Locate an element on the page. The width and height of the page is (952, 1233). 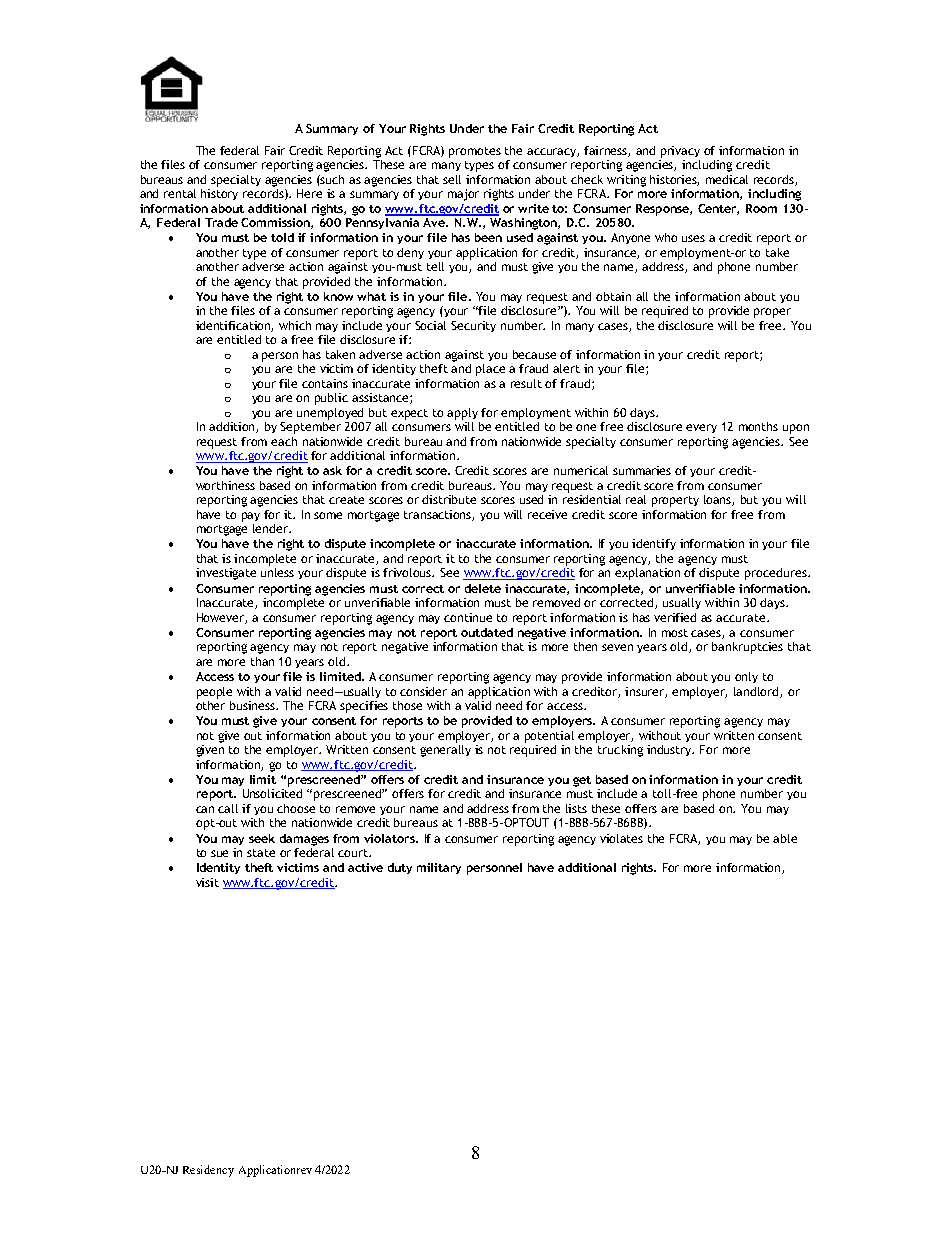
outdated is located at coordinates (487, 632).
